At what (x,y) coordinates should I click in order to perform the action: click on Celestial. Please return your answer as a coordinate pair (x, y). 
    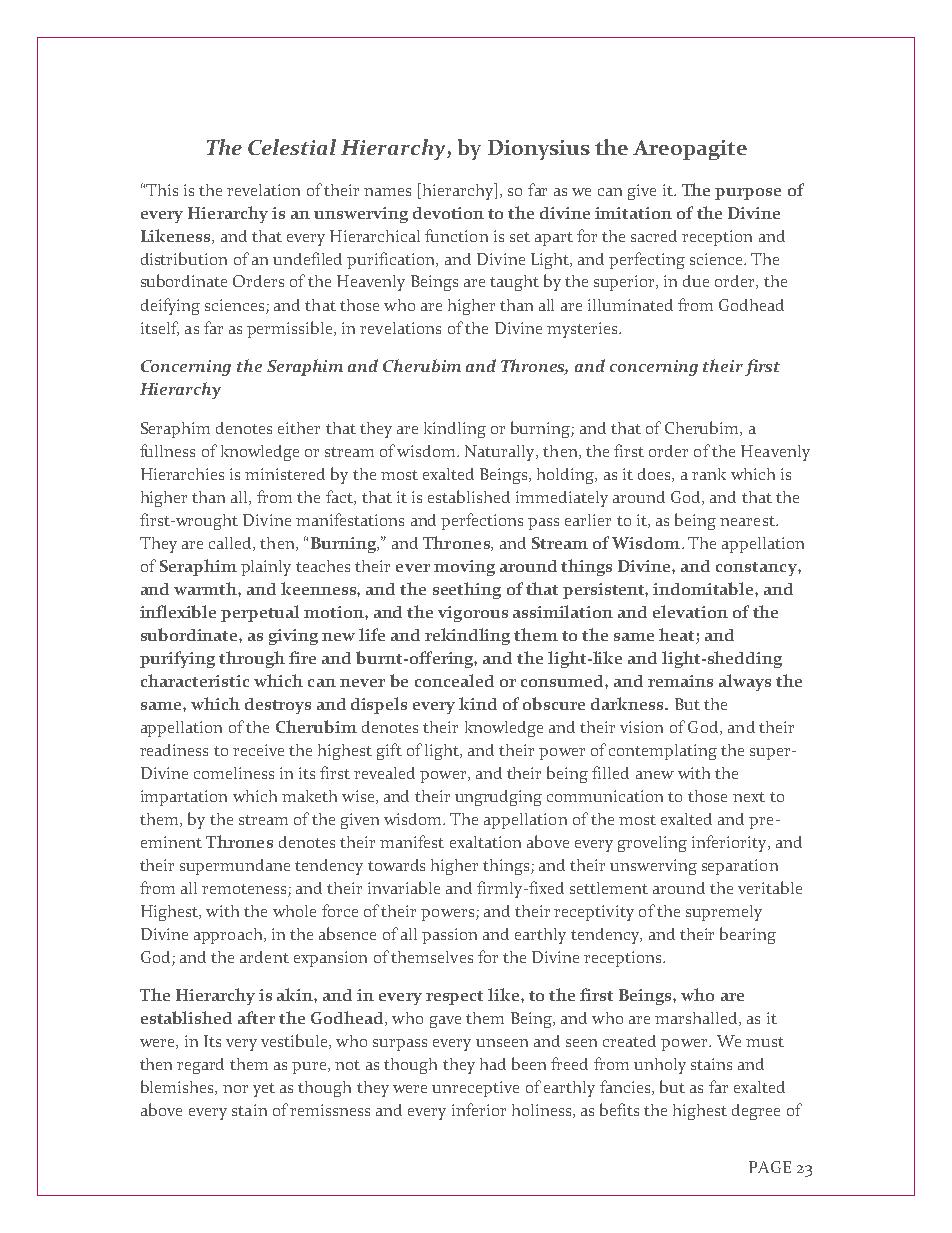
    Looking at the image, I should click on (292, 147).
